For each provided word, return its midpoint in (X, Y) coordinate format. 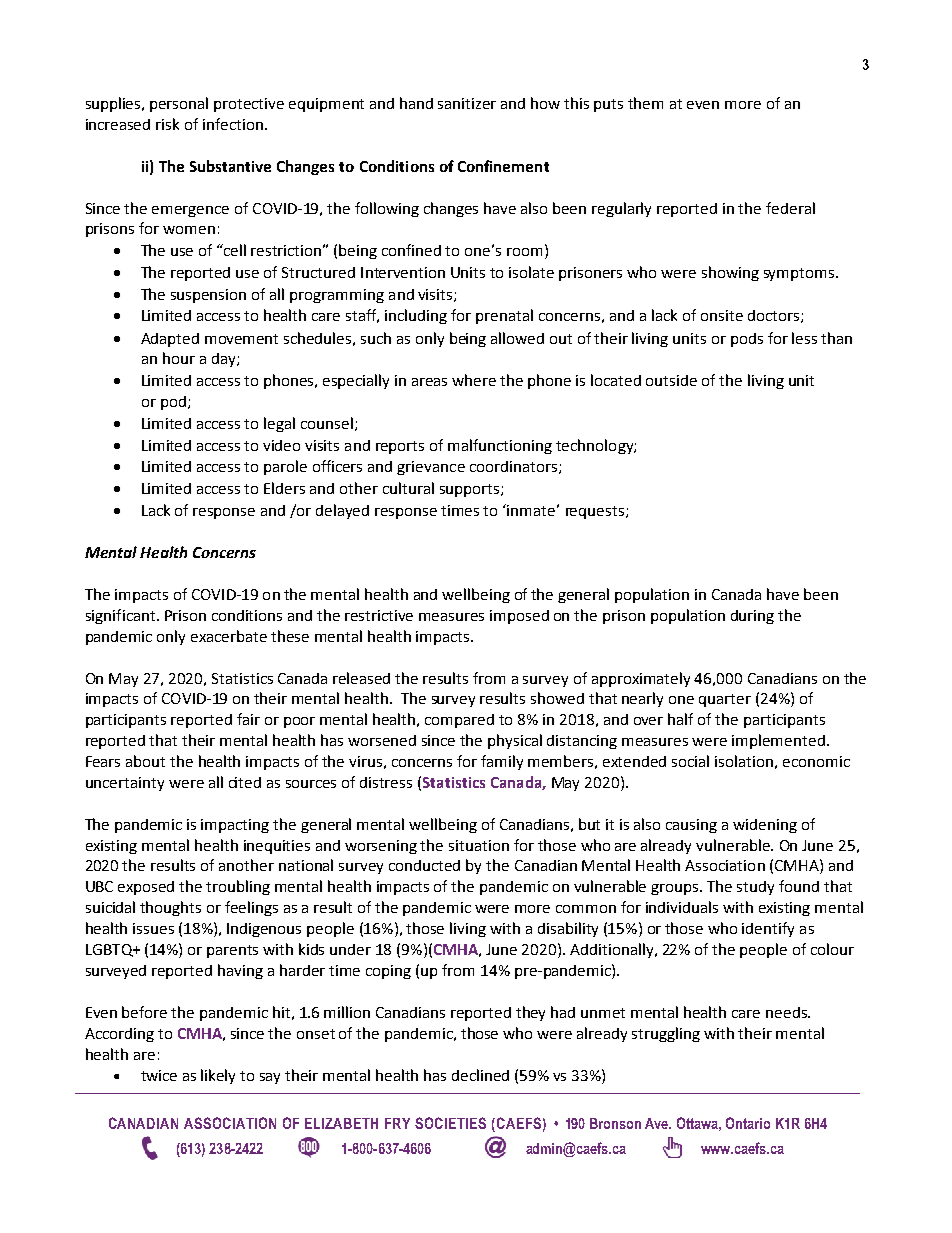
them (645, 103)
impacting (235, 826)
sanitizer (467, 103)
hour (179, 358)
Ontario (748, 1123)
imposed (519, 617)
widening (765, 826)
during (752, 617)
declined (480, 1075)
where (474, 380)
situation (479, 845)
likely (218, 1076)
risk (167, 124)
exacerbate (229, 636)
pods (747, 340)
